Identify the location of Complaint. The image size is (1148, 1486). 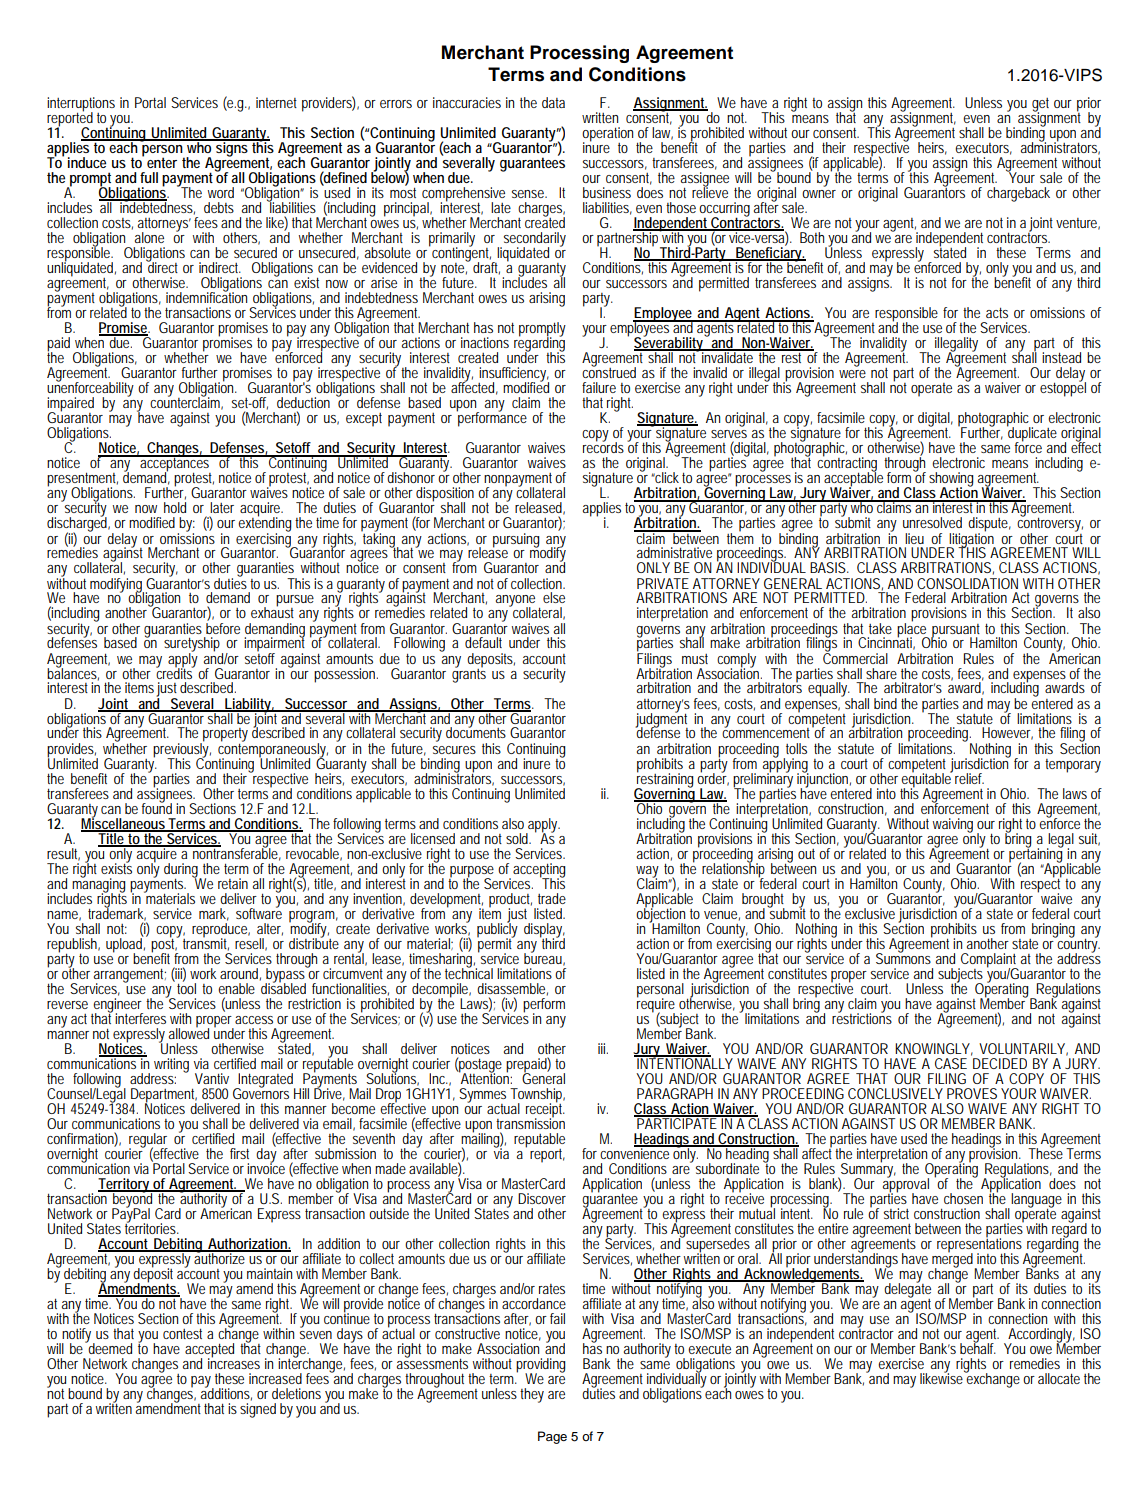
(988, 961).
